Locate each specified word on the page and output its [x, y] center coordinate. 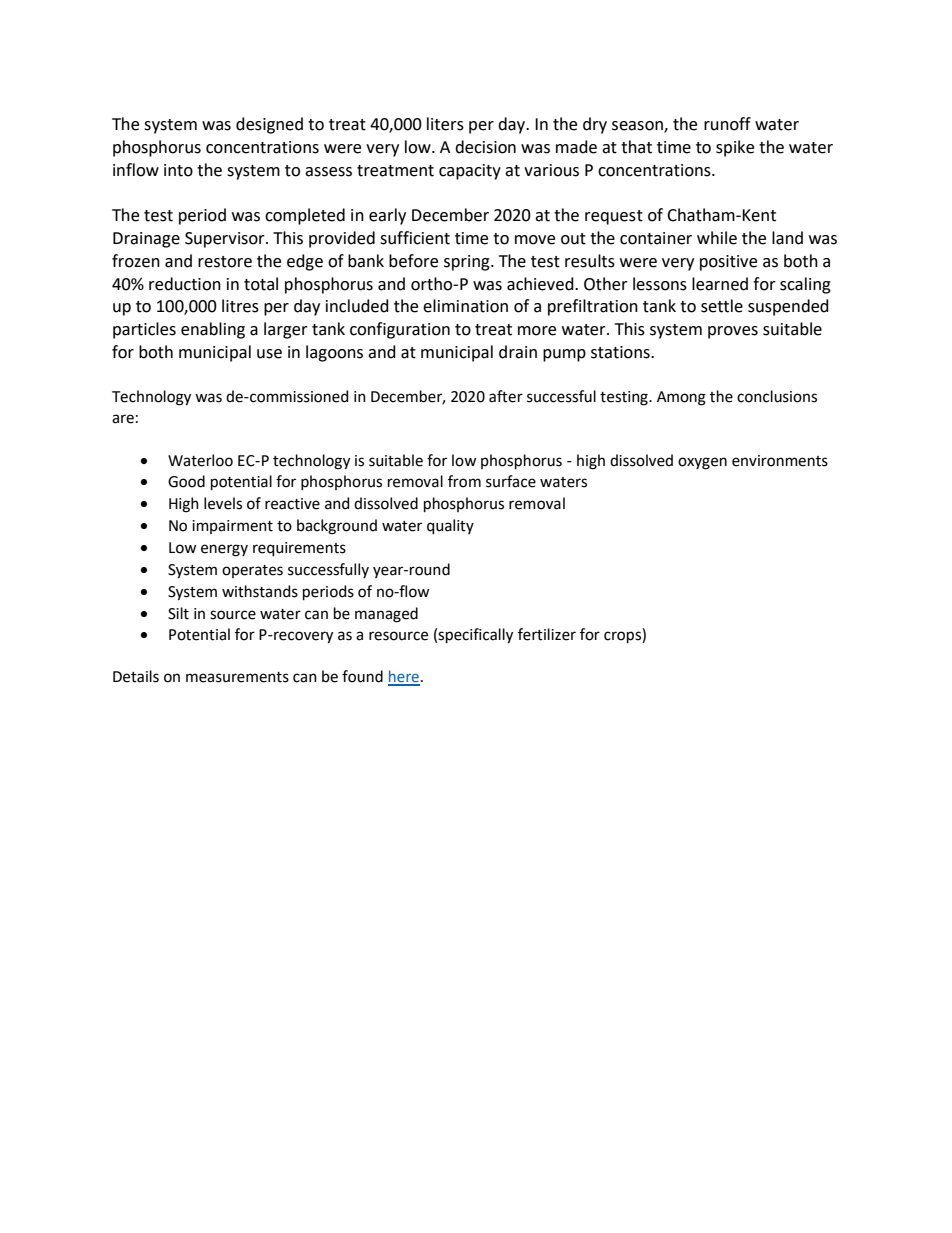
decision [485, 147]
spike [735, 148]
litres [240, 306]
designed [269, 125]
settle [722, 306]
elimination [465, 306]
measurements [237, 677]
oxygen [702, 463]
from [464, 481]
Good [186, 481]
